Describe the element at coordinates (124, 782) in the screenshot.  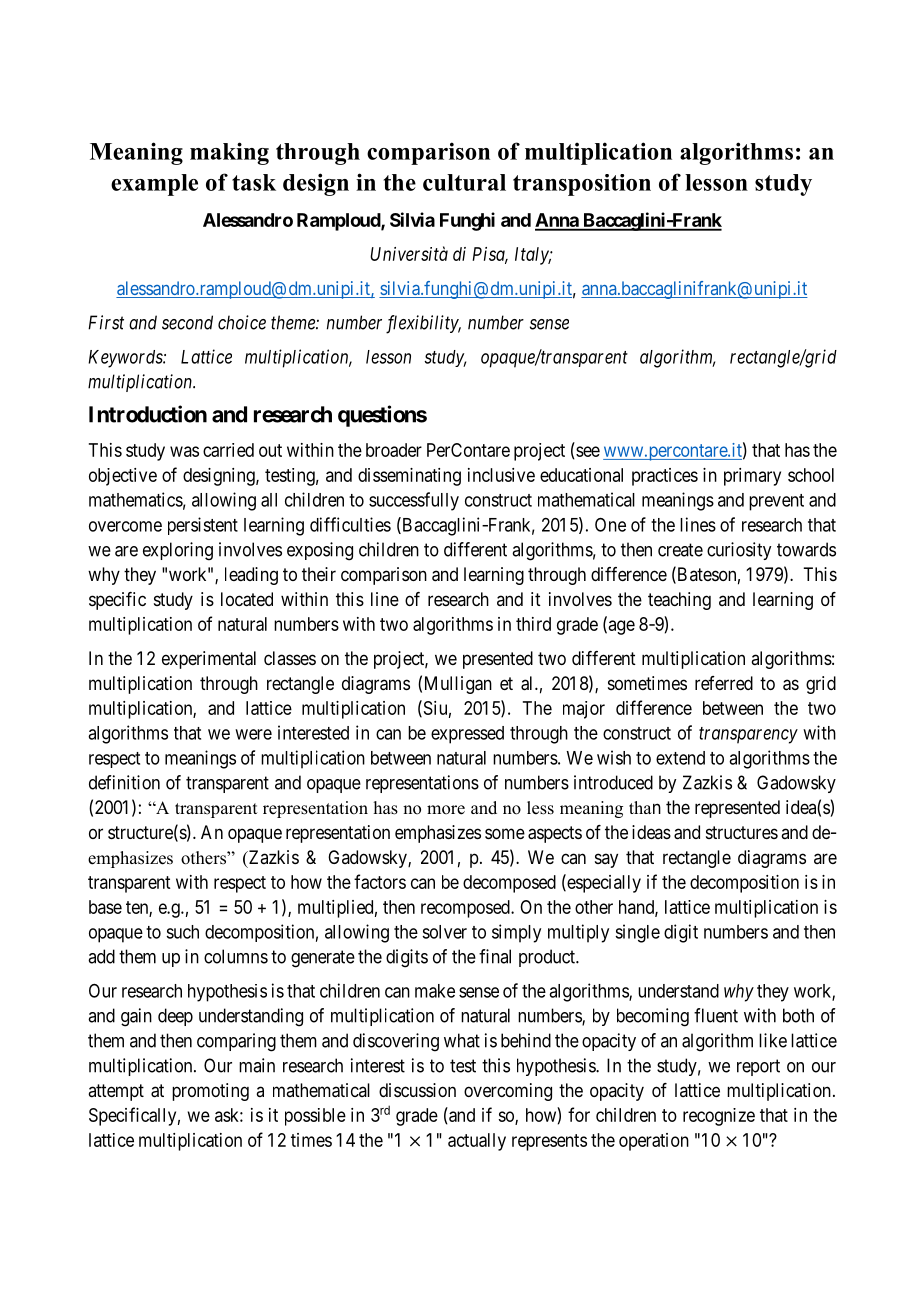
I see `definition` at that location.
